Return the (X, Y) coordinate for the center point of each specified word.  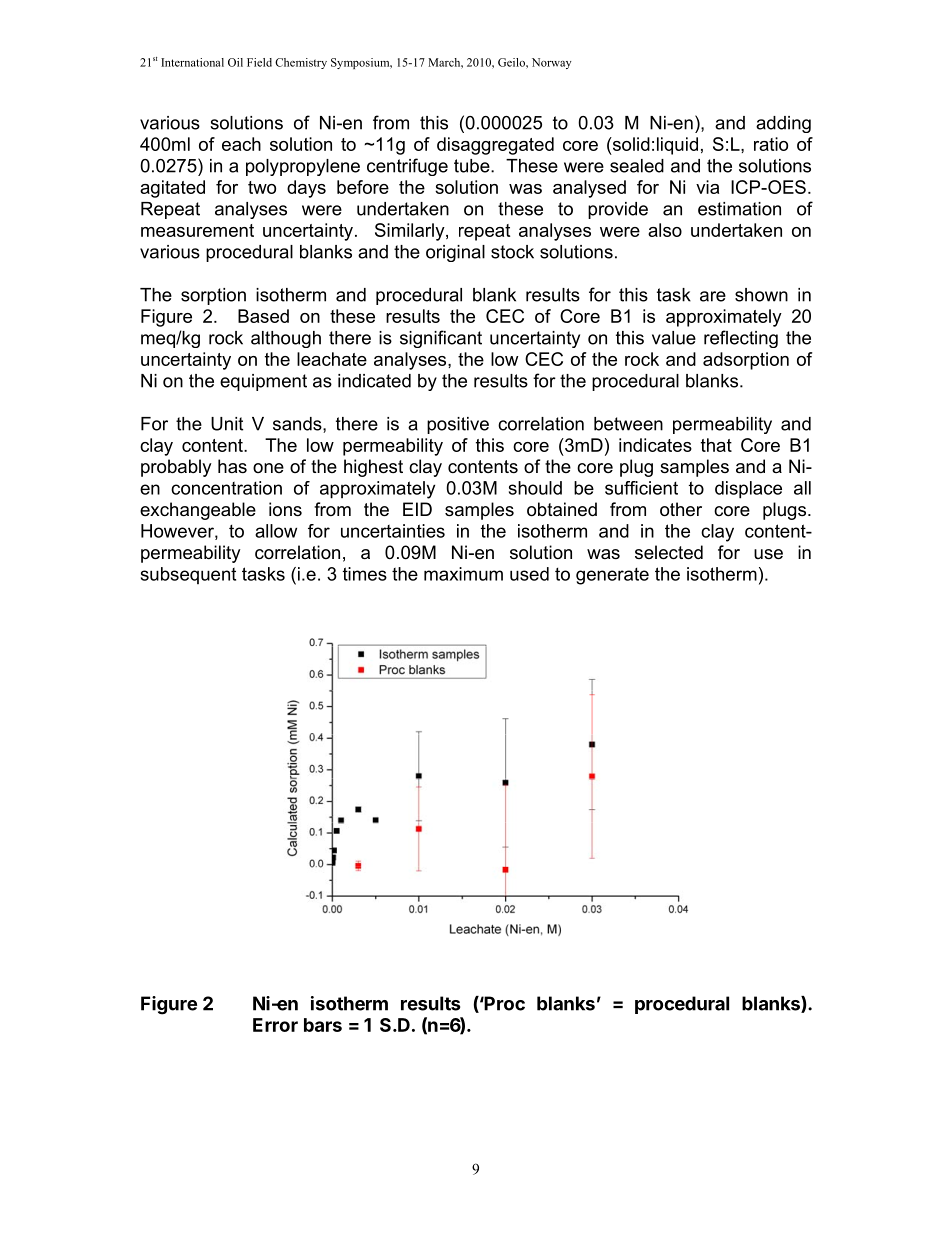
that (716, 445)
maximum (463, 574)
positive (458, 425)
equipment (263, 382)
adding (783, 124)
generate (612, 576)
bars (323, 1025)
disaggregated (495, 146)
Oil (235, 62)
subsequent (188, 575)
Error (275, 1025)
